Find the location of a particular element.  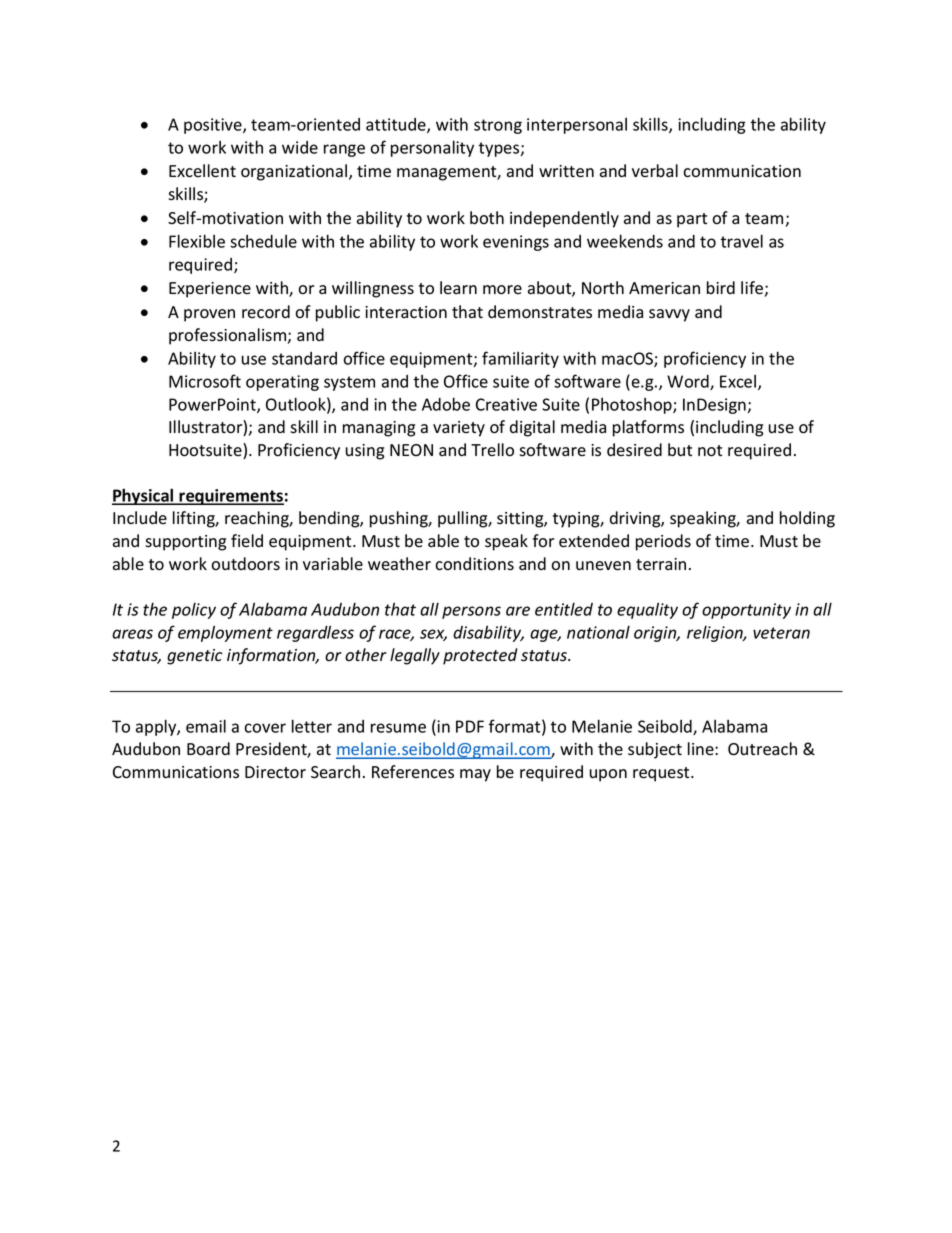

Outreach is located at coordinates (762, 749).
